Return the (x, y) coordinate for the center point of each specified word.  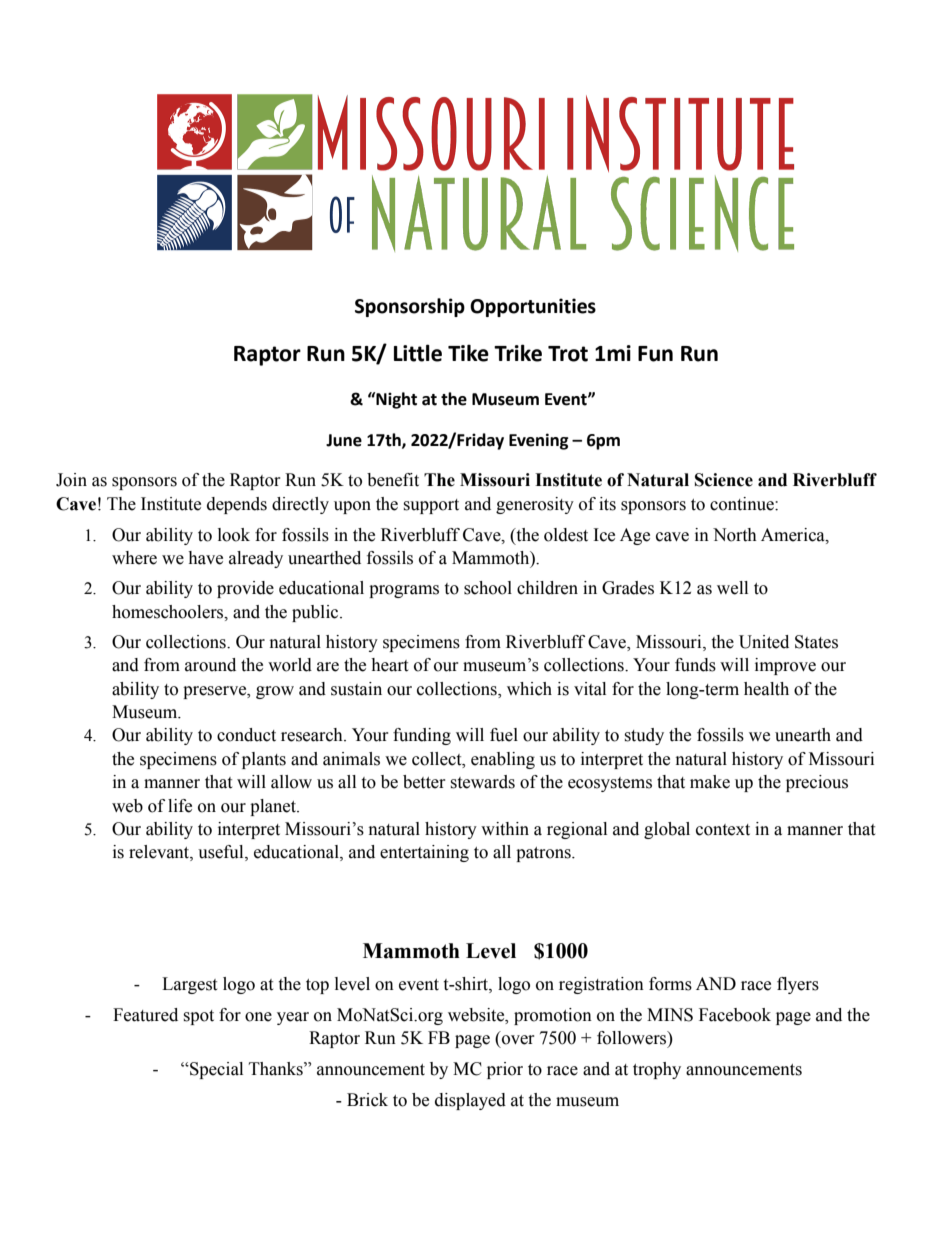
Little (418, 353)
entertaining (424, 853)
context (723, 830)
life (180, 806)
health (766, 689)
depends (237, 505)
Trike (518, 353)
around (210, 665)
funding (422, 736)
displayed (470, 1101)
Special (215, 1070)
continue (743, 504)
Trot (568, 354)
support (431, 506)
